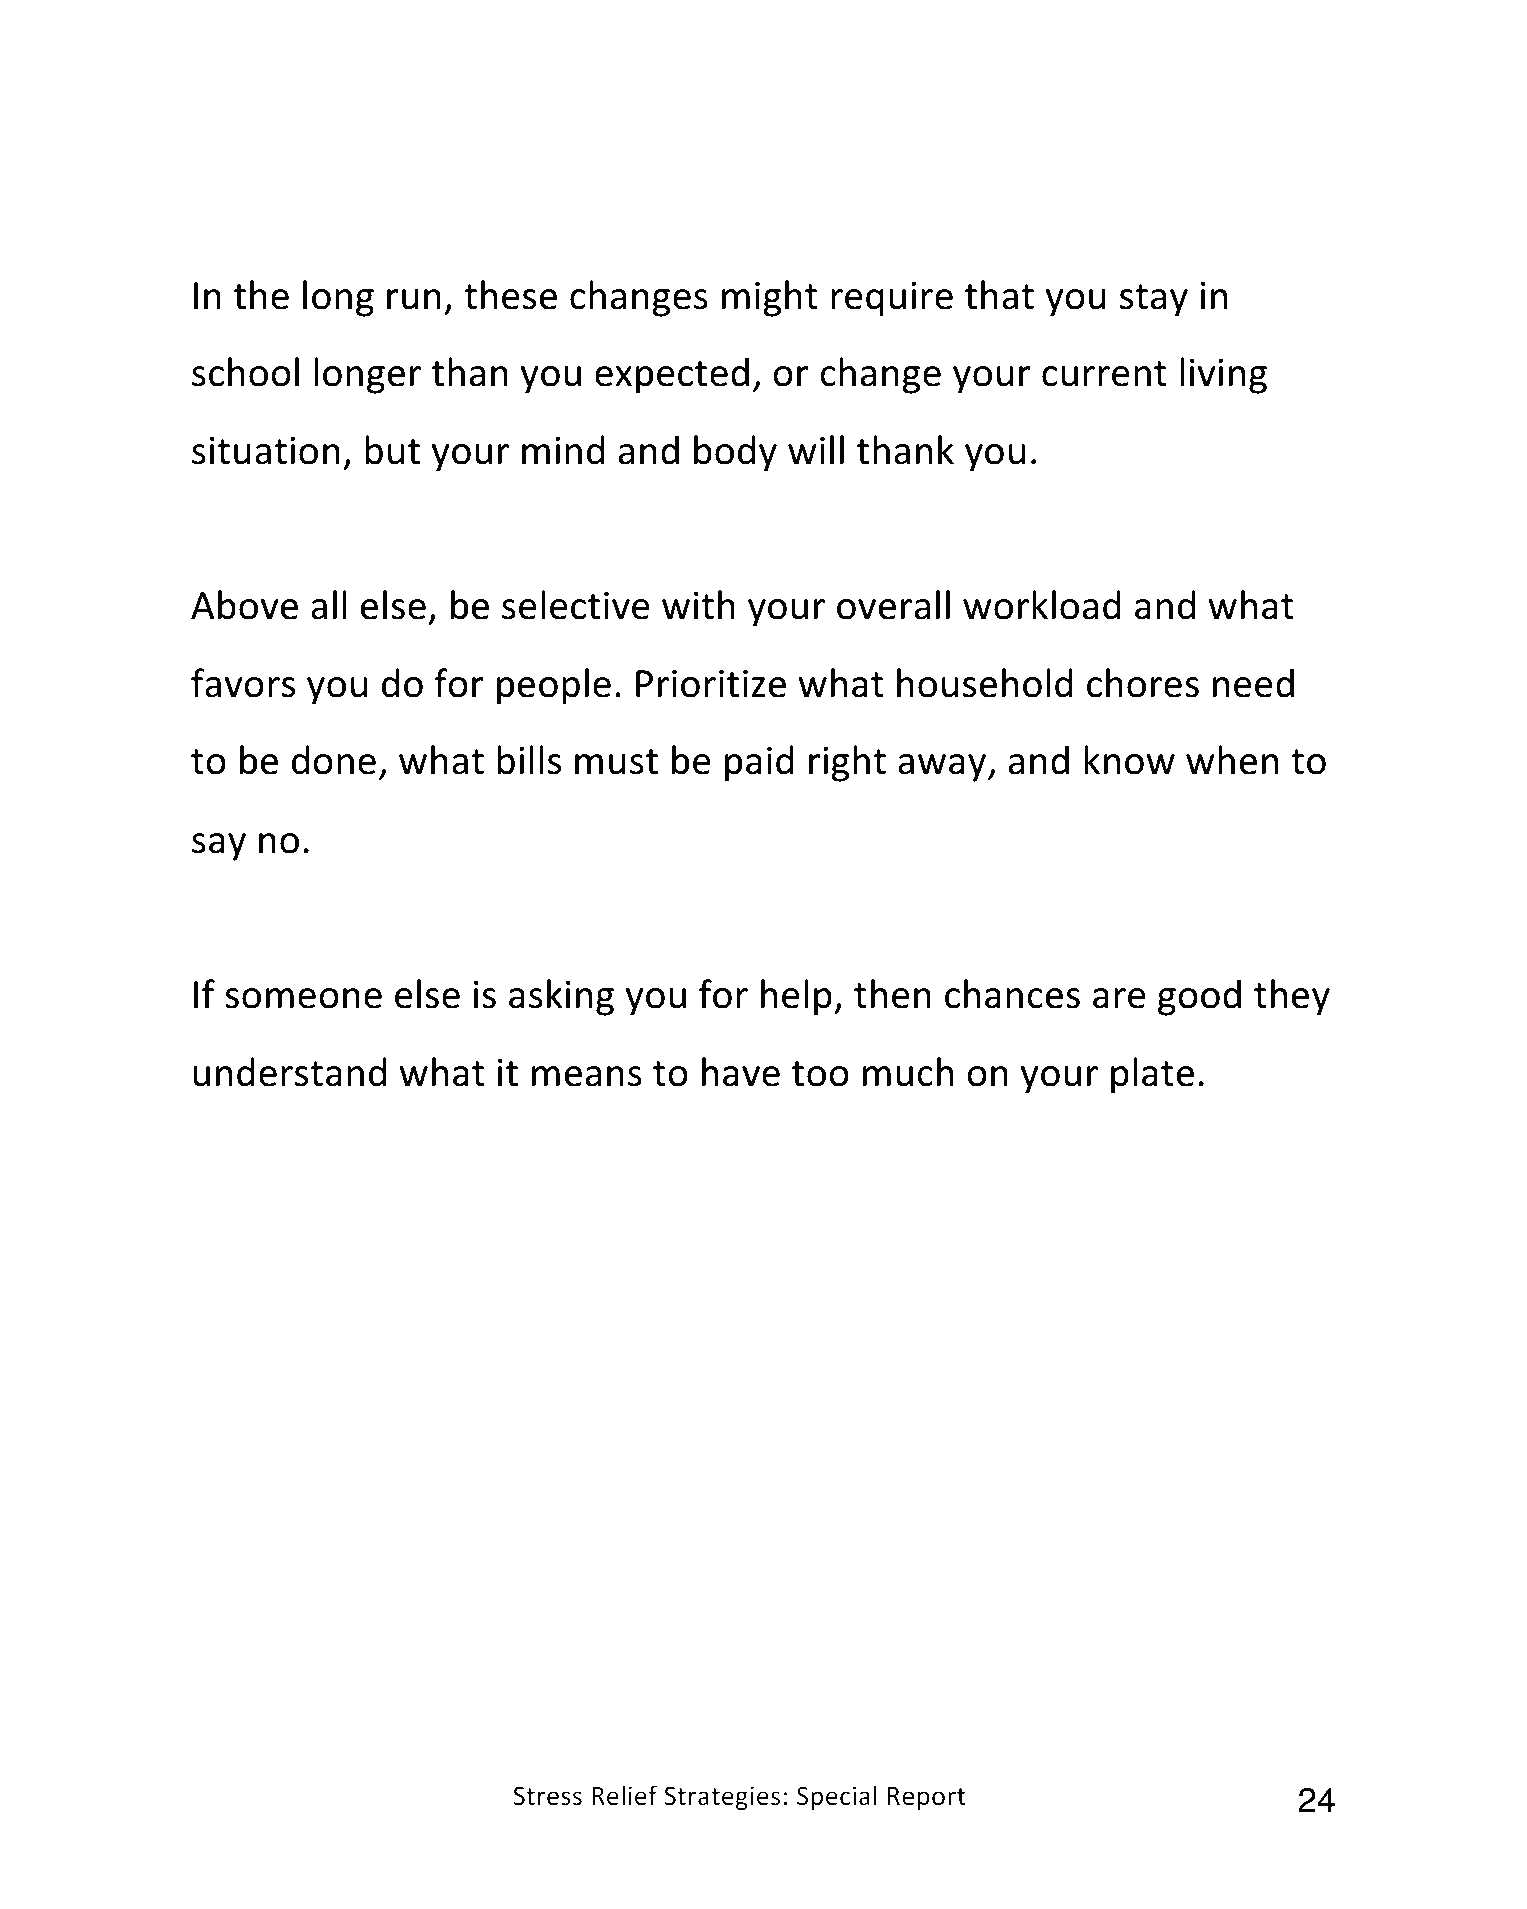  I want to click on paid, so click(759, 763).
